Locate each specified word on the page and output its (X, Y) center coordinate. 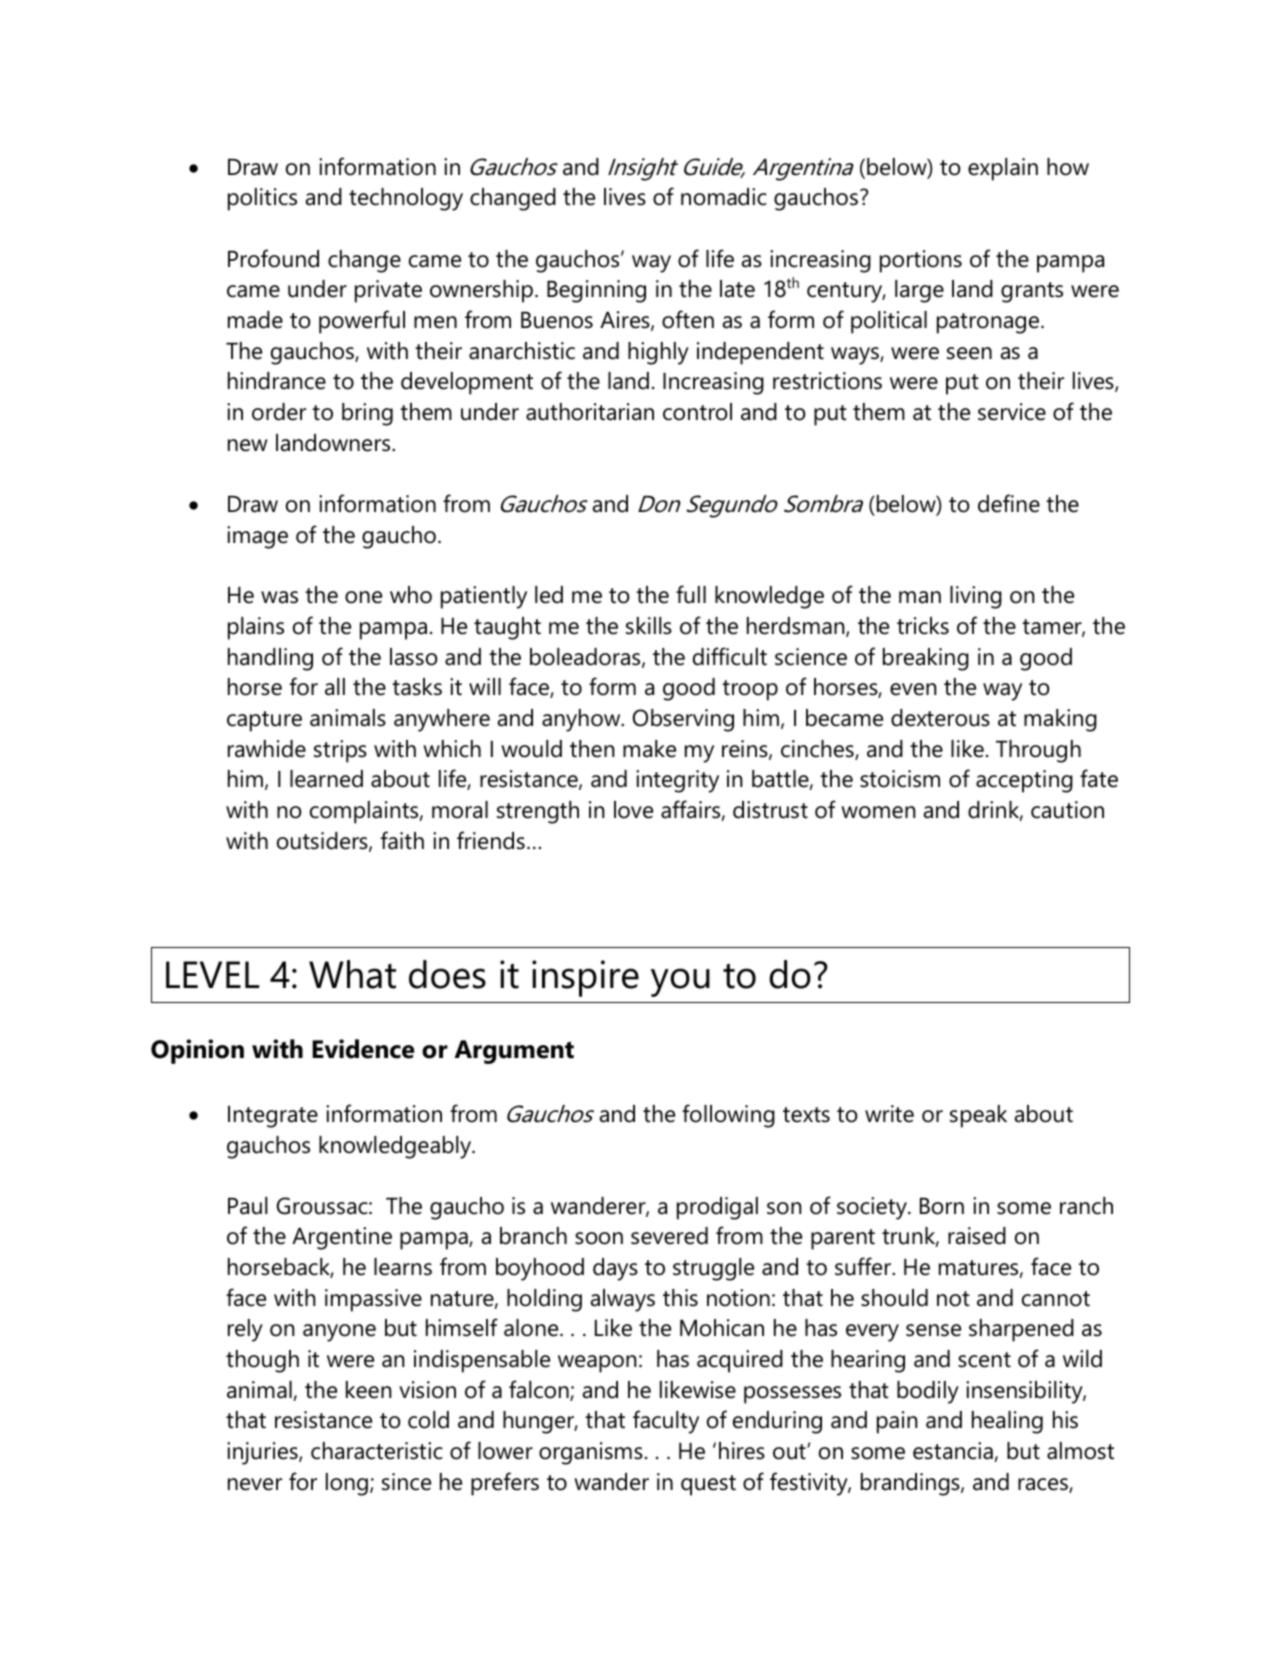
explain (1003, 169)
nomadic (724, 197)
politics (262, 199)
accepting (1024, 781)
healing (1007, 1422)
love (633, 810)
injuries (263, 1453)
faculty (666, 1422)
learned (326, 779)
